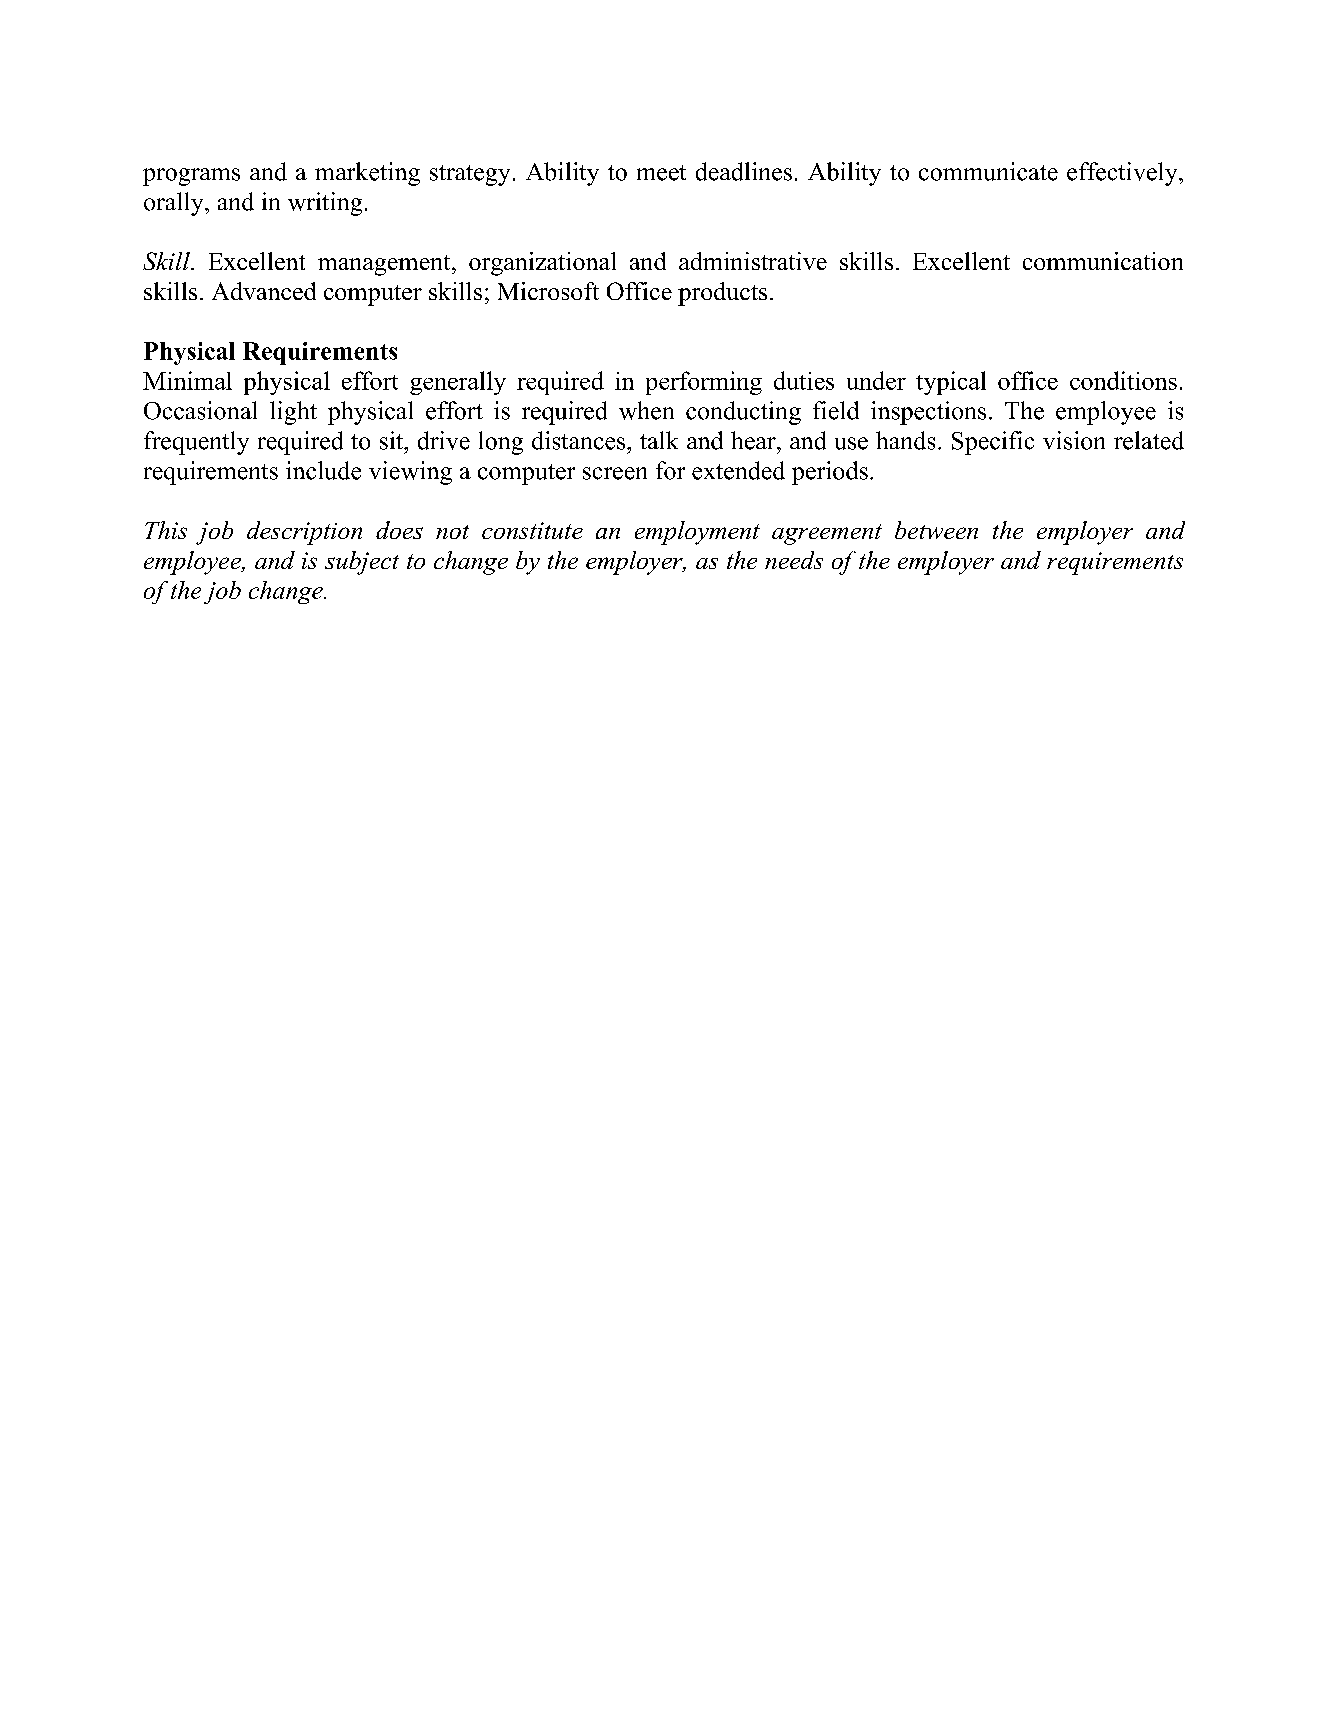 The image size is (1327, 1717). Describe the element at coordinates (264, 291) in the screenshot. I see `Advanced` at that location.
